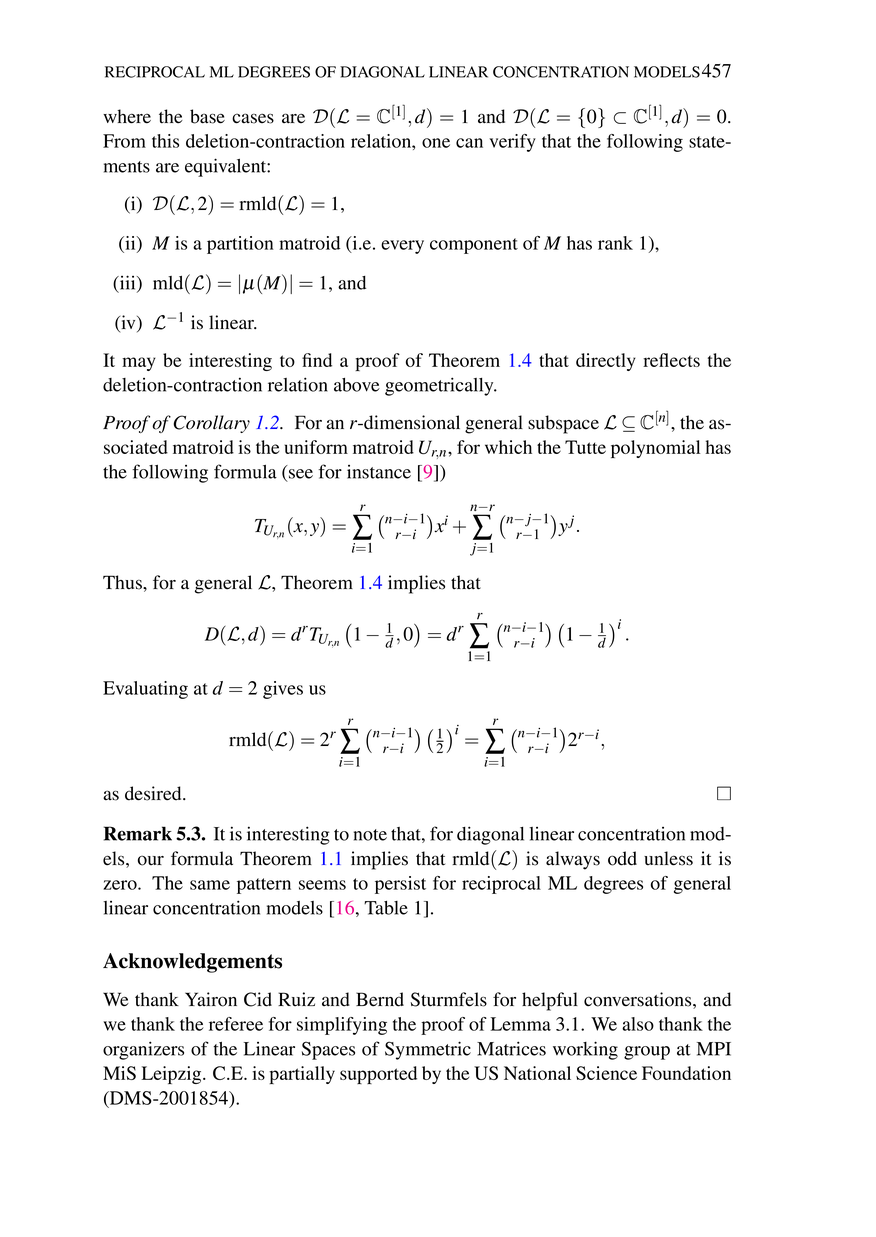  I want to click on polynomial, so click(655, 449).
